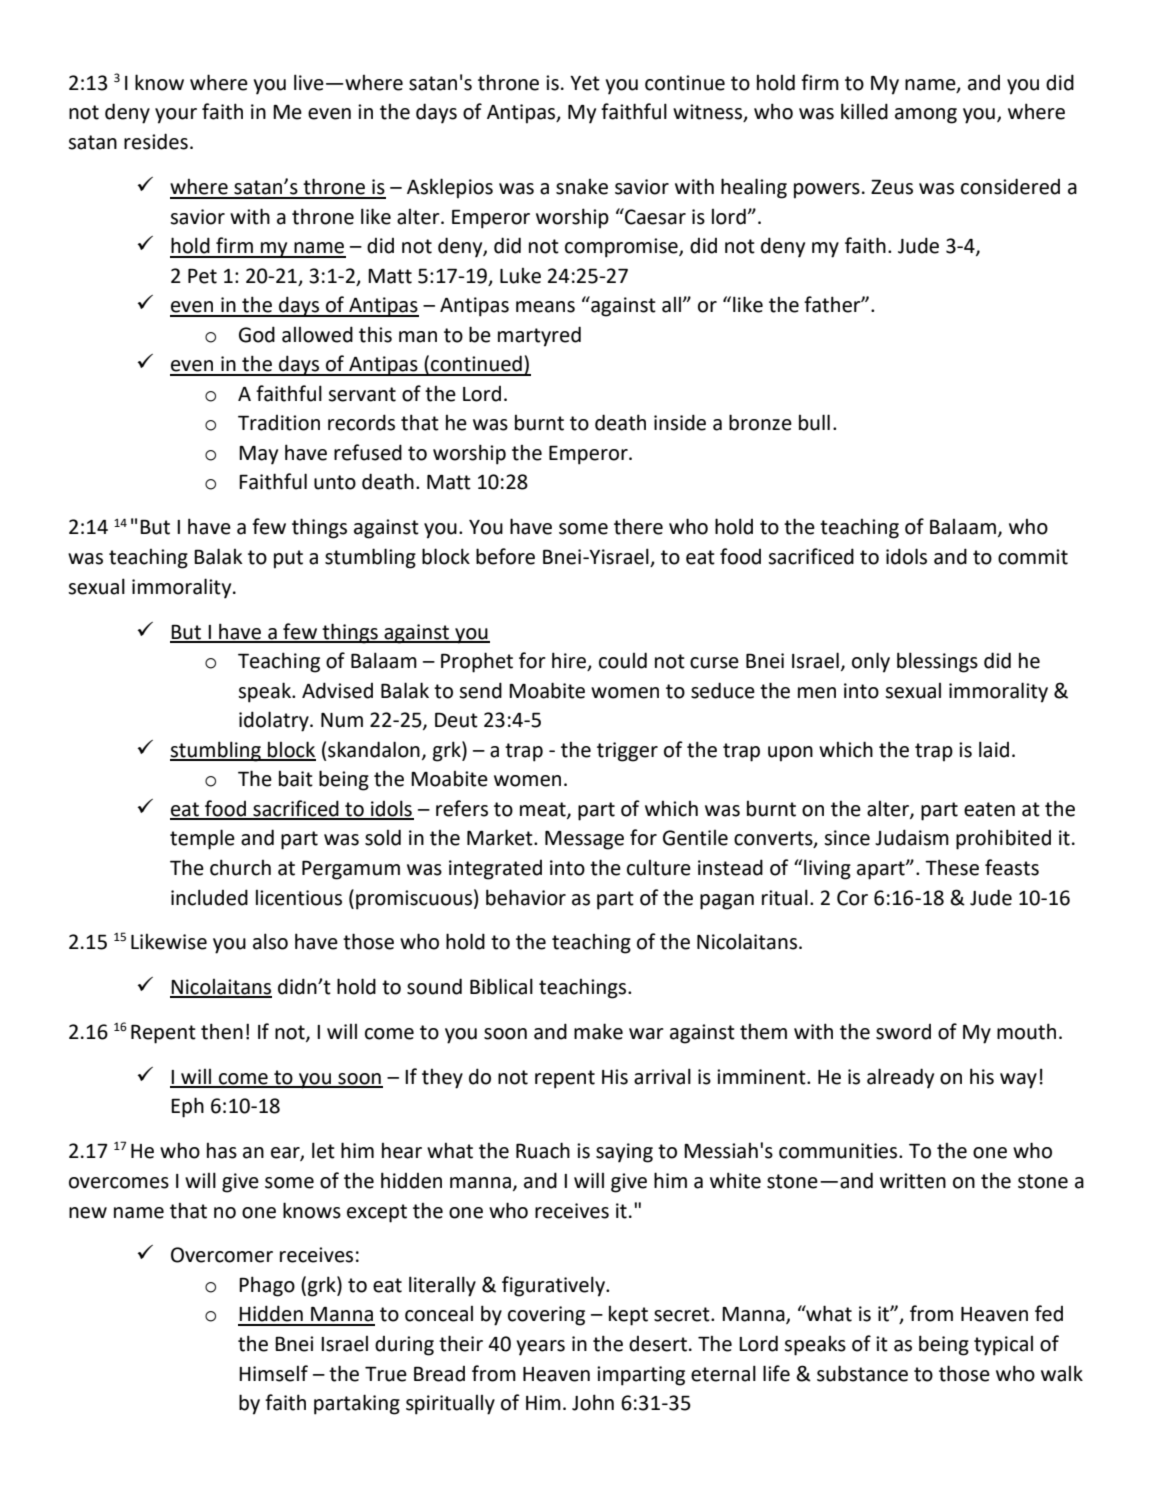 The height and width of the screenshot is (1496, 1156). Describe the element at coordinates (627, 752) in the screenshot. I see `trigger` at that location.
